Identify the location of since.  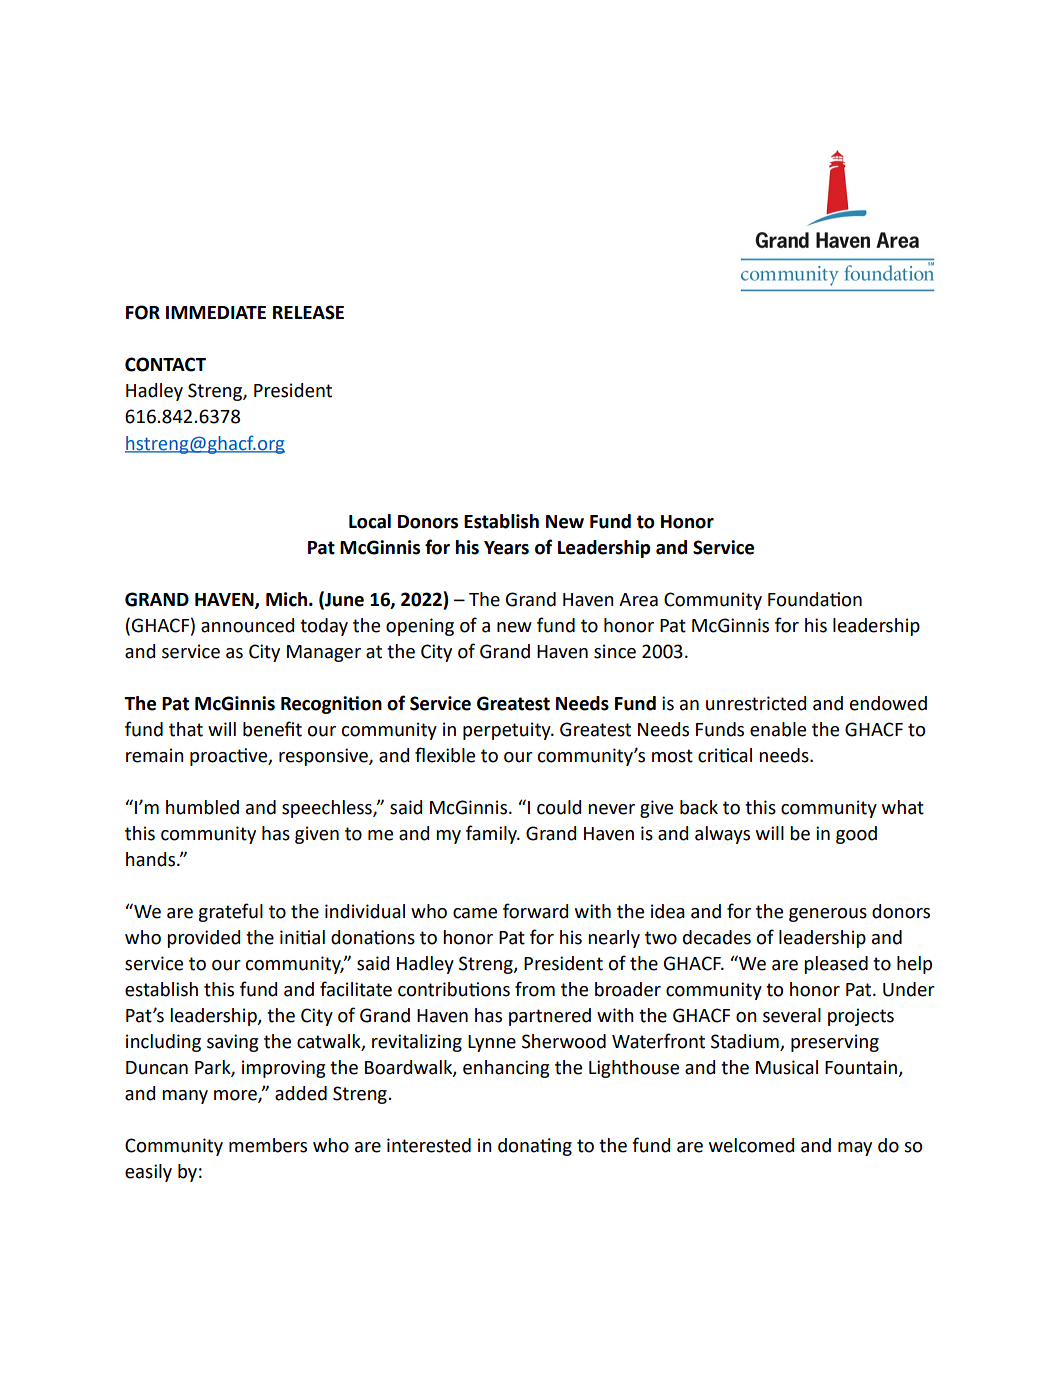
(615, 651).
